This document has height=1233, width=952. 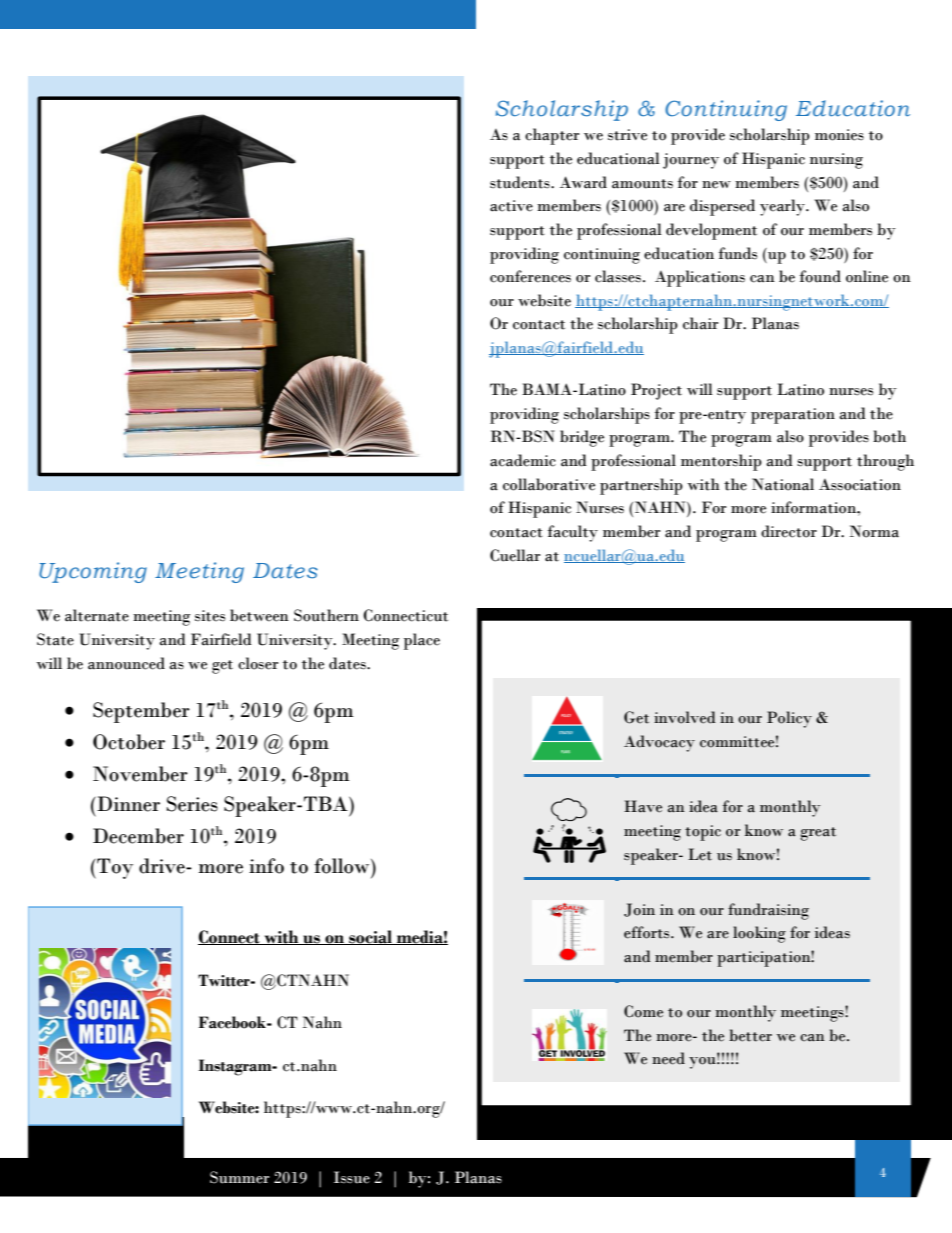 What do you see at coordinates (783, 207) in the document?
I see `yearly` at bounding box center [783, 207].
